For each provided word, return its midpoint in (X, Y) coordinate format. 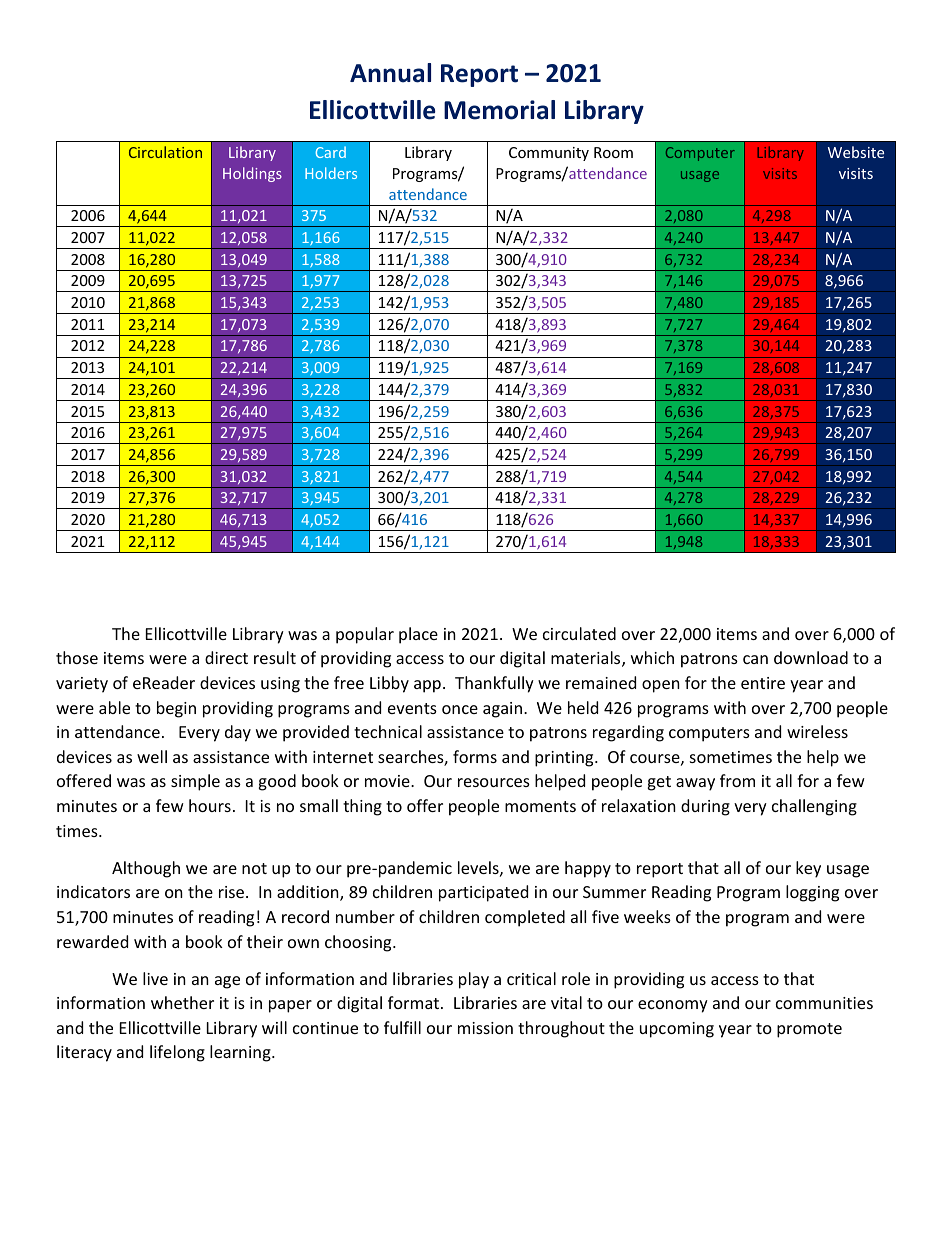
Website (856, 152)
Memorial (499, 110)
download (811, 657)
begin (176, 709)
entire (763, 683)
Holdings (252, 174)
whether (182, 1002)
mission (485, 1028)
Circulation (165, 152)
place (418, 635)
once (460, 709)
